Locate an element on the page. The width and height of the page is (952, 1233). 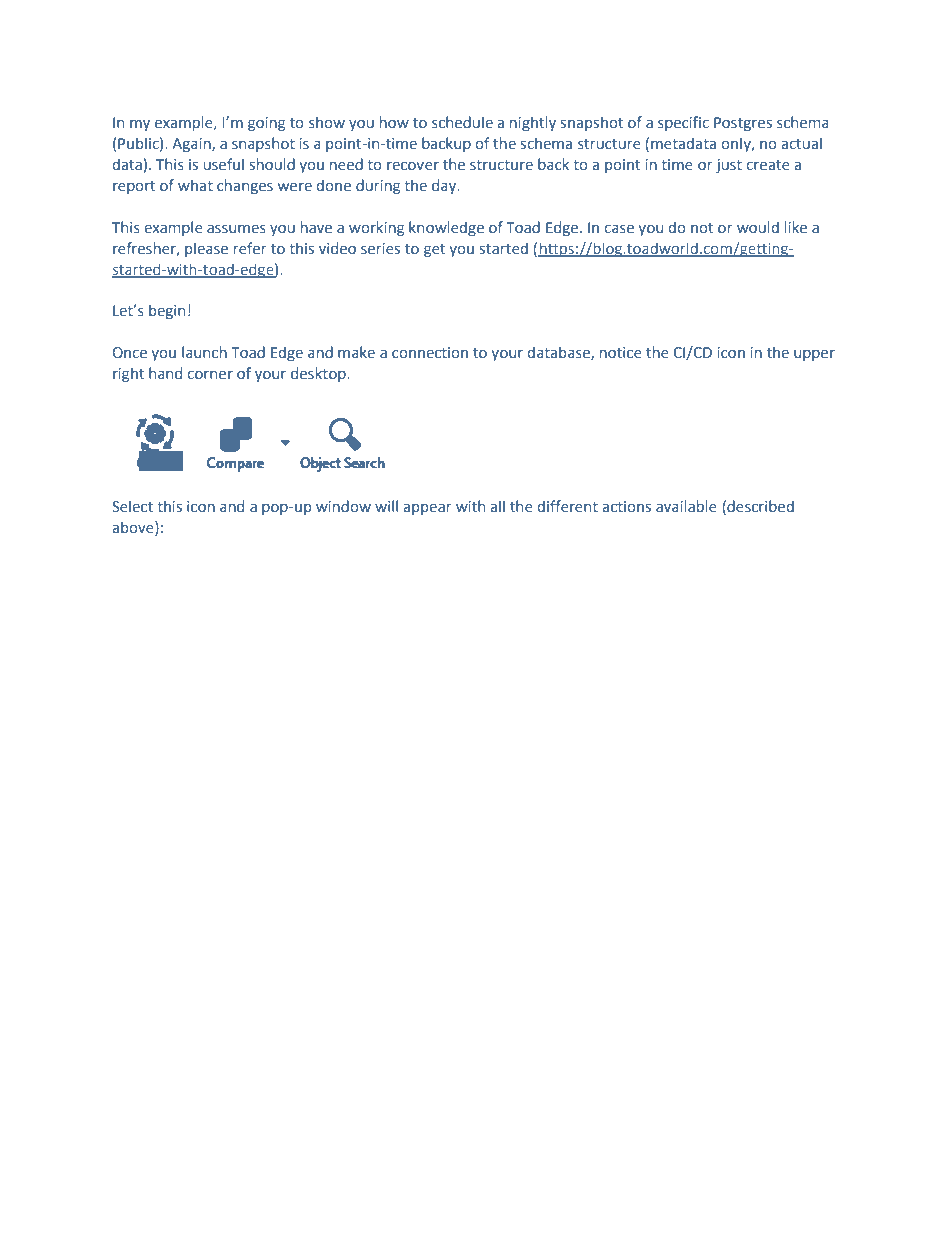
series is located at coordinates (380, 248).
